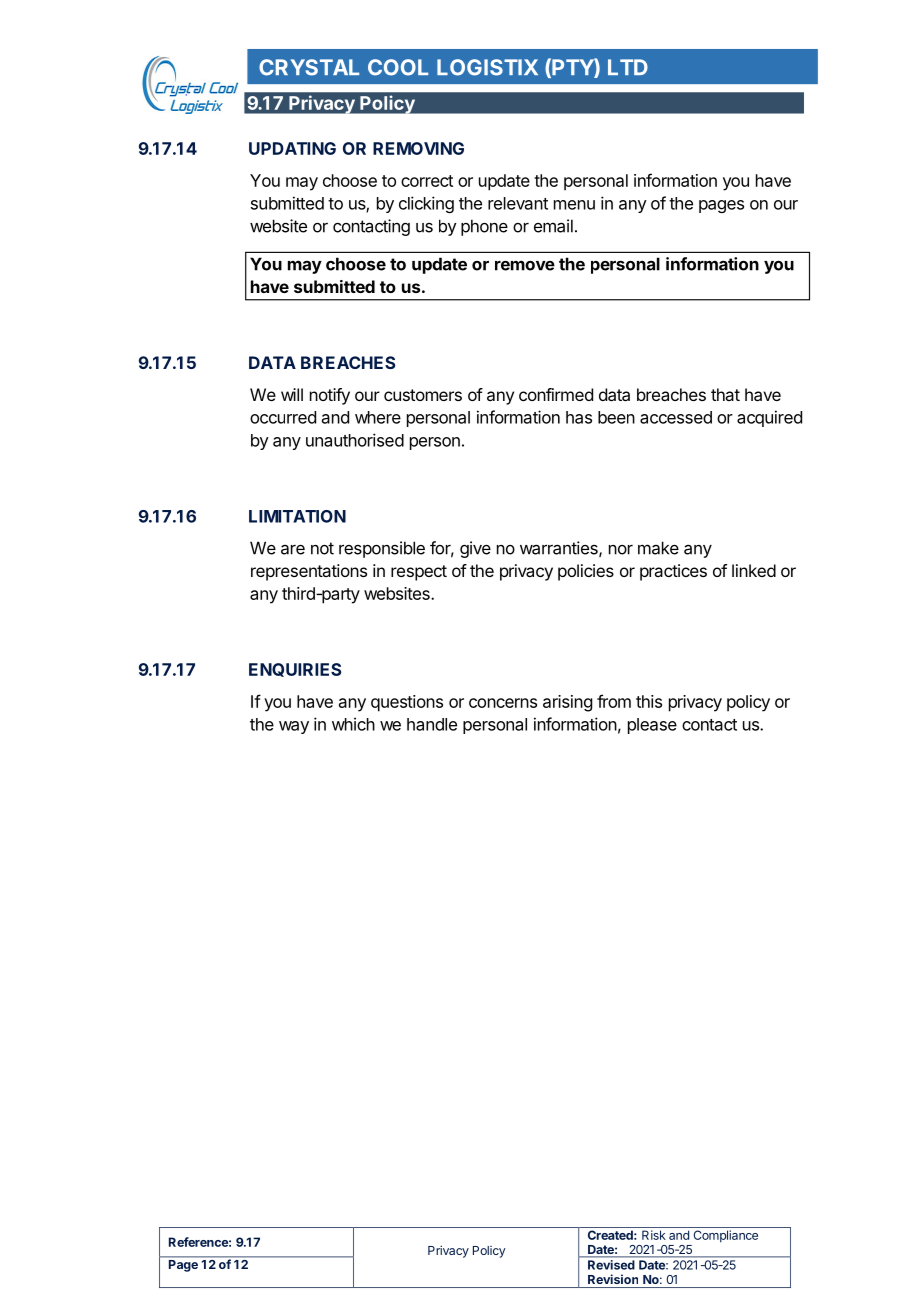  What do you see at coordinates (654, 1235) in the screenshot?
I see `Risk` at bounding box center [654, 1235].
